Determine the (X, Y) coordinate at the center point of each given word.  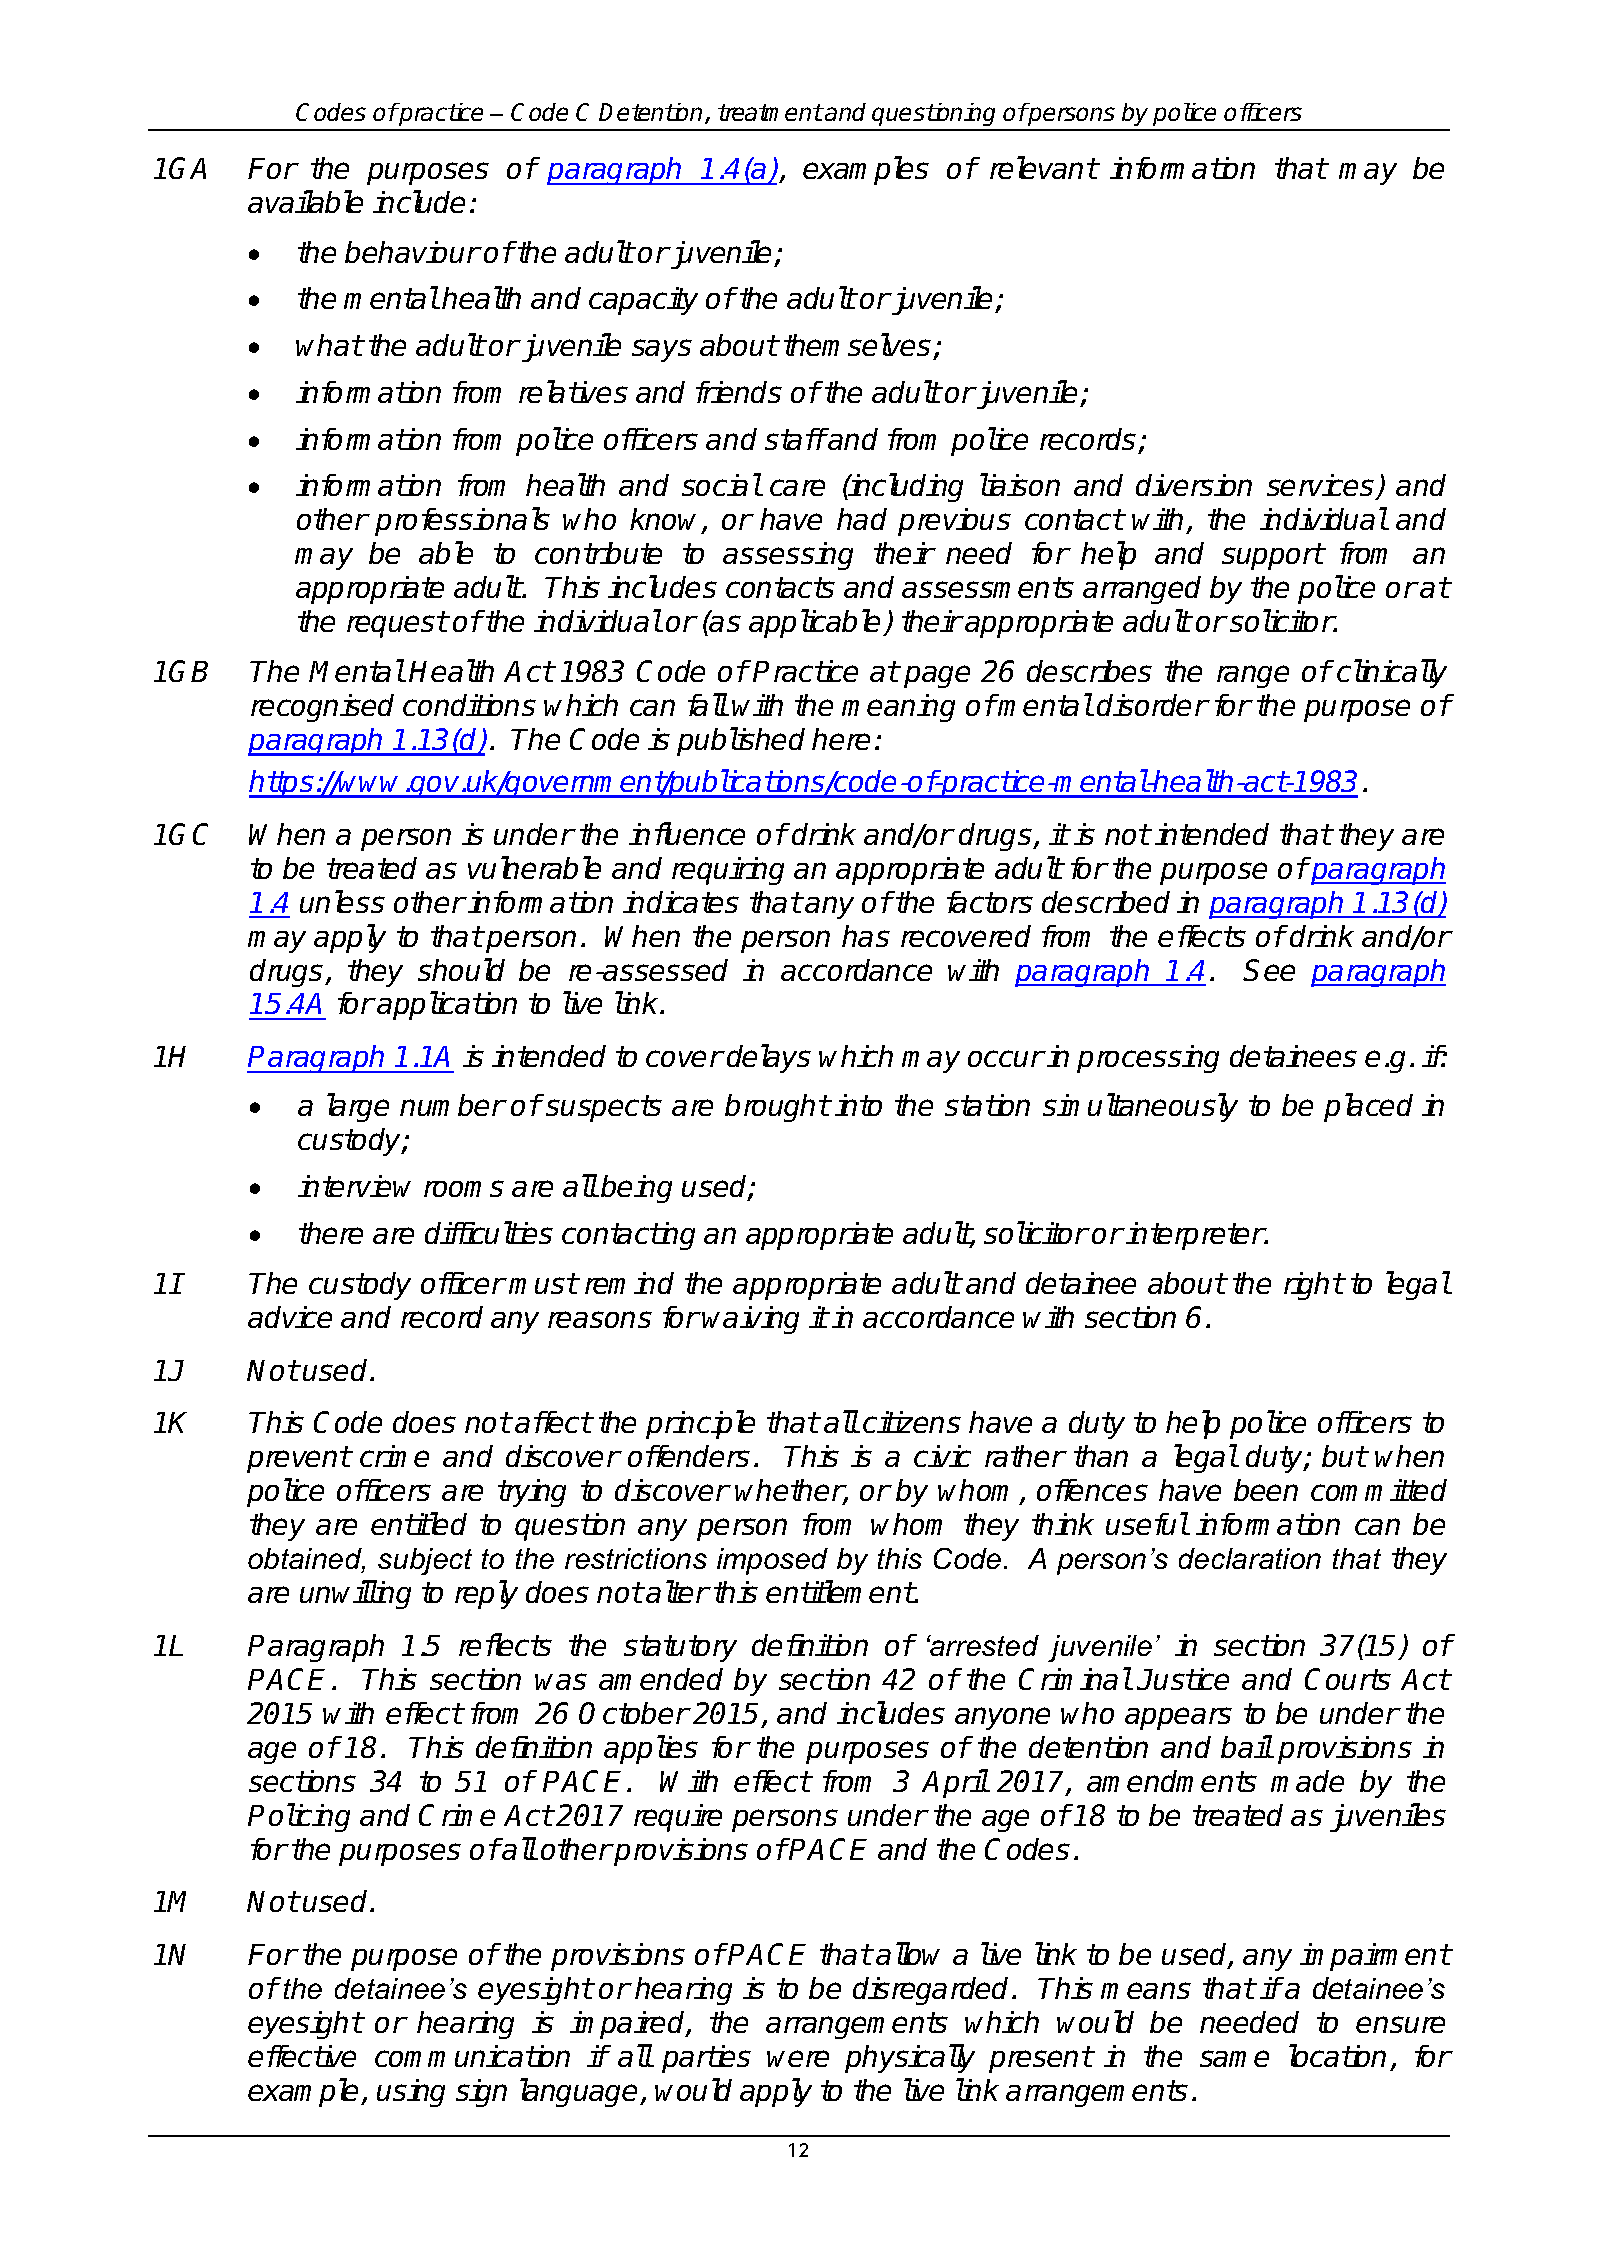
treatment (770, 112)
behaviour (412, 252)
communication (472, 2056)
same (1234, 2058)
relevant (1044, 167)
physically (910, 2058)
